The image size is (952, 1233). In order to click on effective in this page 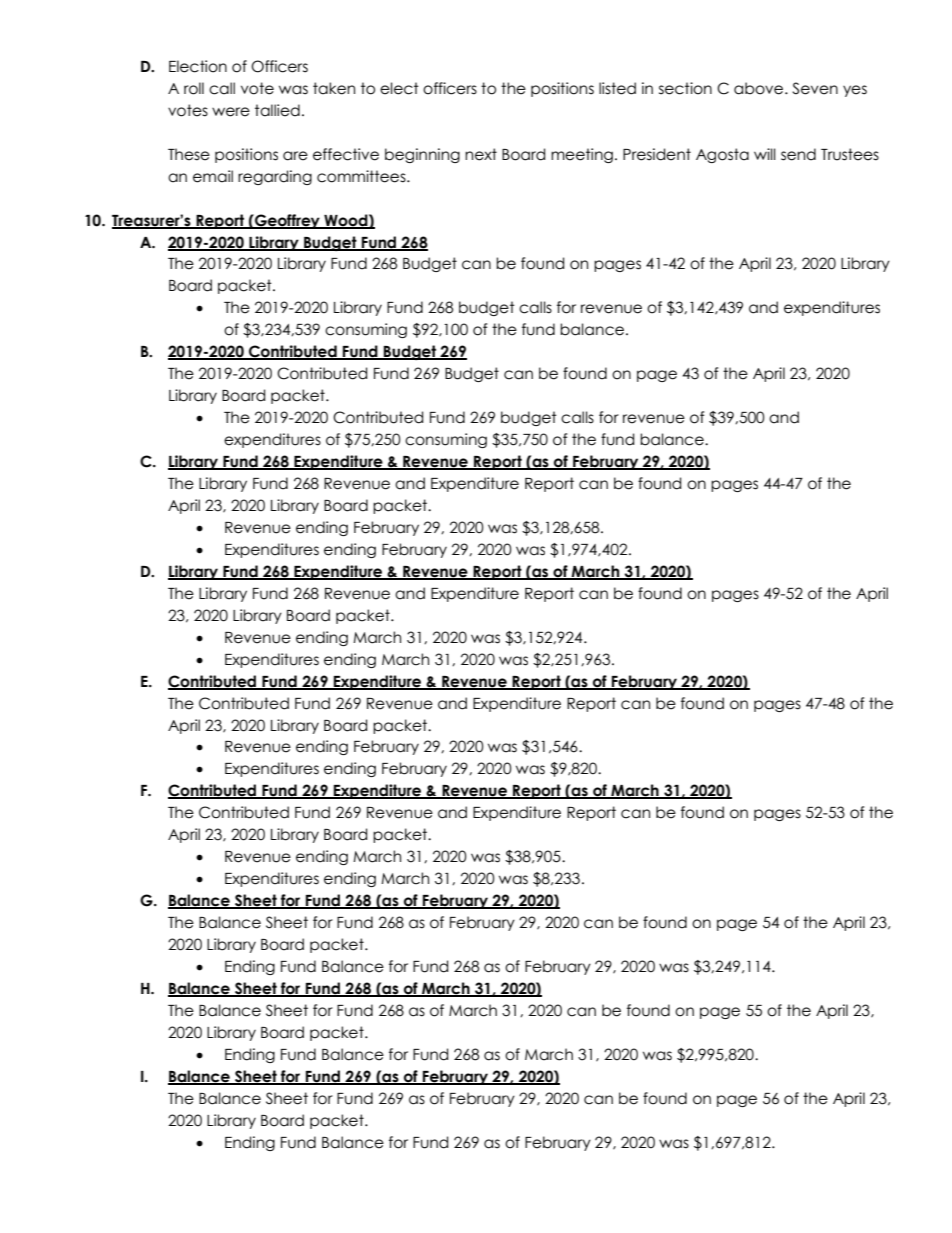, I will do `click(346, 154)`.
